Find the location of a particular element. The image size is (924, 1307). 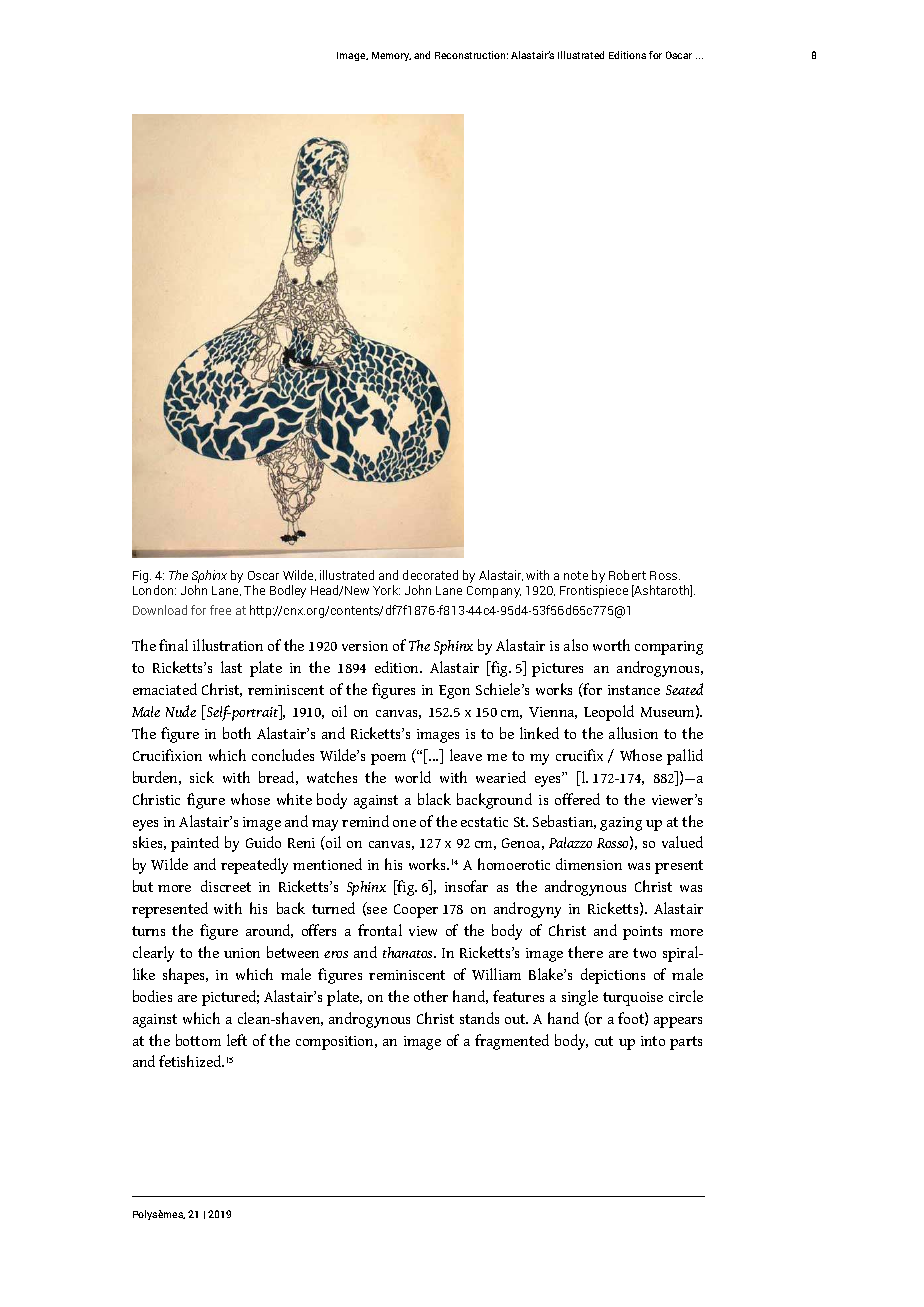

Frontispiece is located at coordinates (594, 591).
